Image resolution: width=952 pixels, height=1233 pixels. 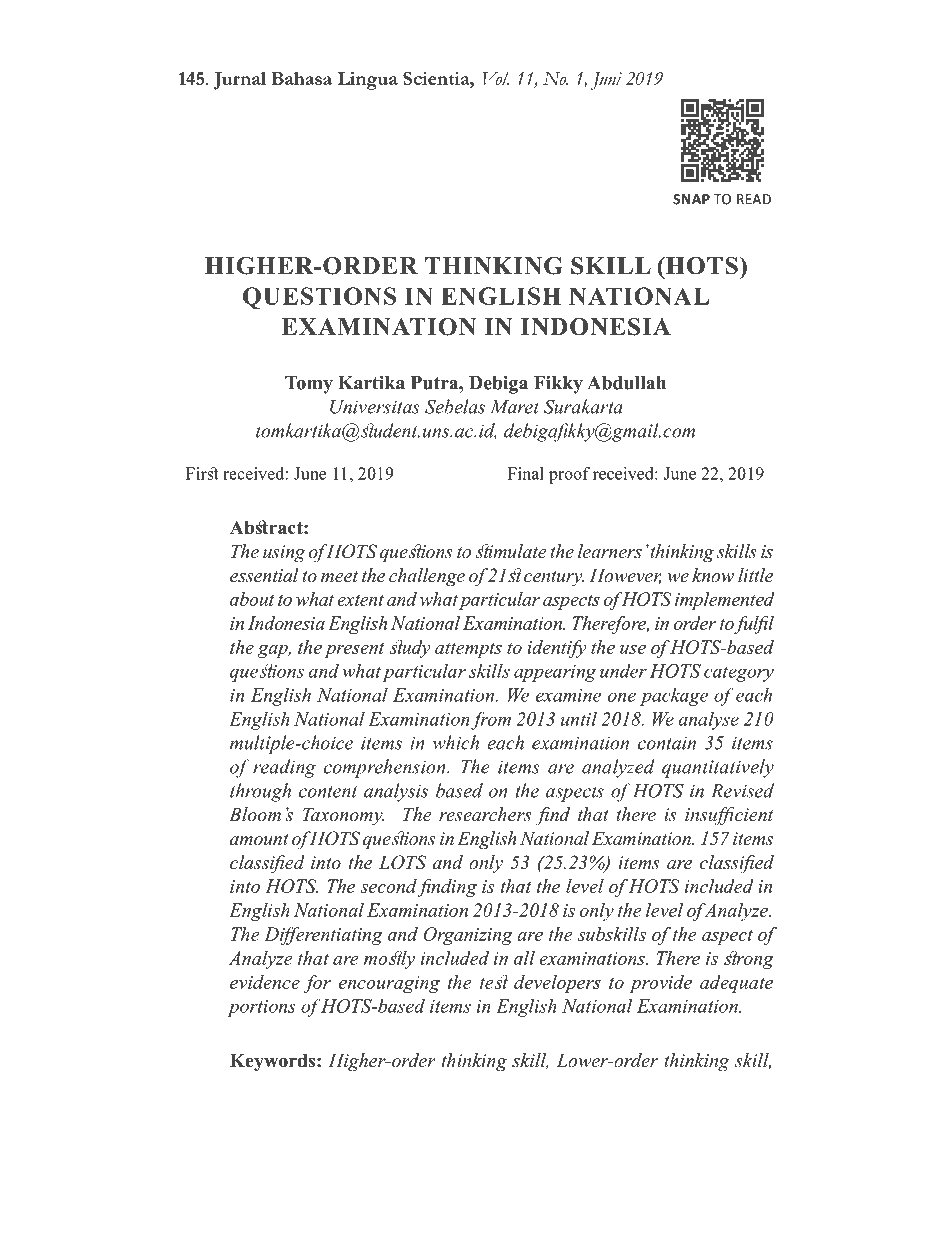 I want to click on Bahasa, so click(x=301, y=78).
